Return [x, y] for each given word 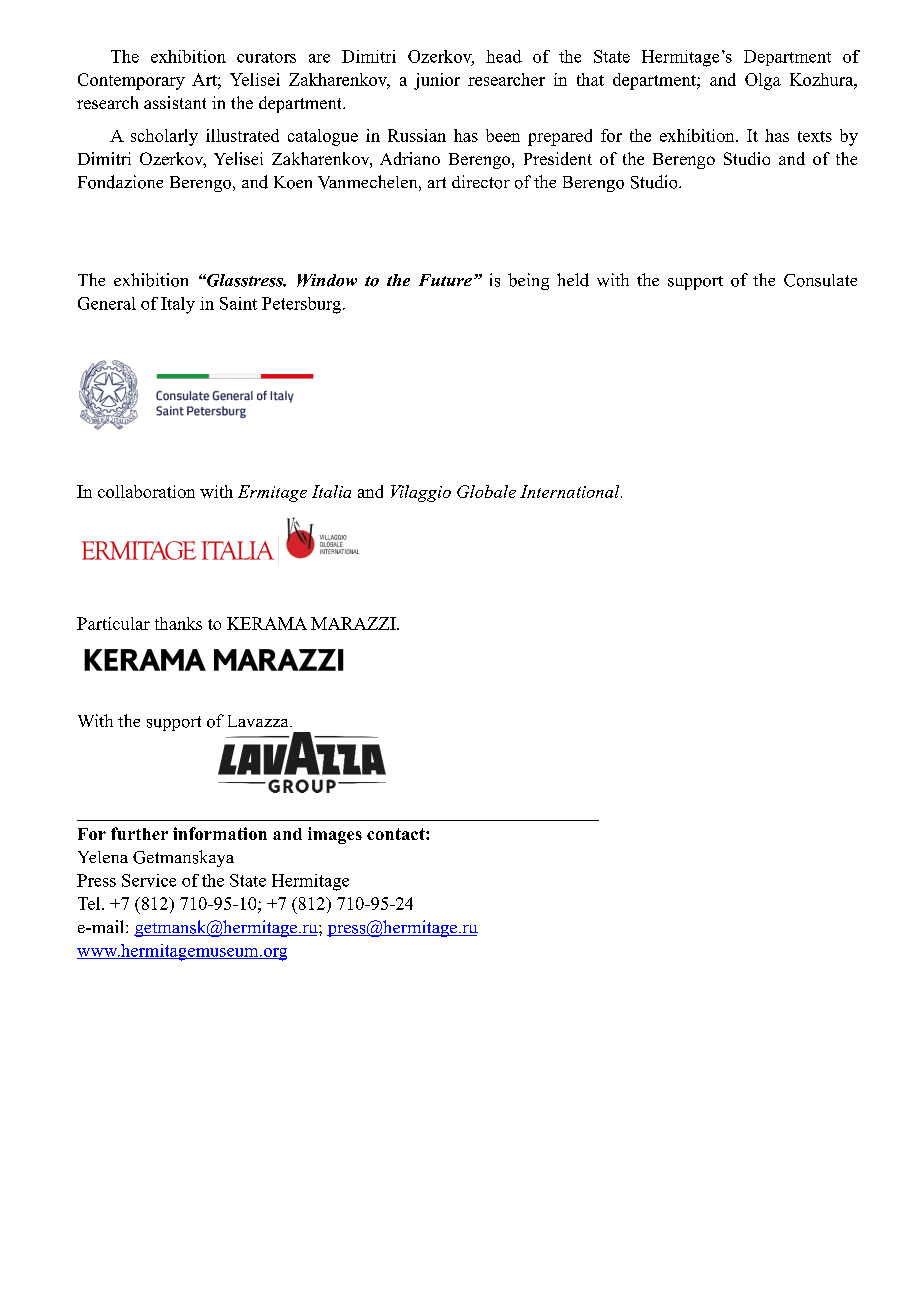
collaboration [146, 491]
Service [149, 880]
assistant [175, 102]
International [571, 491]
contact [397, 834]
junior [437, 81]
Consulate [820, 280]
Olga [763, 81]
